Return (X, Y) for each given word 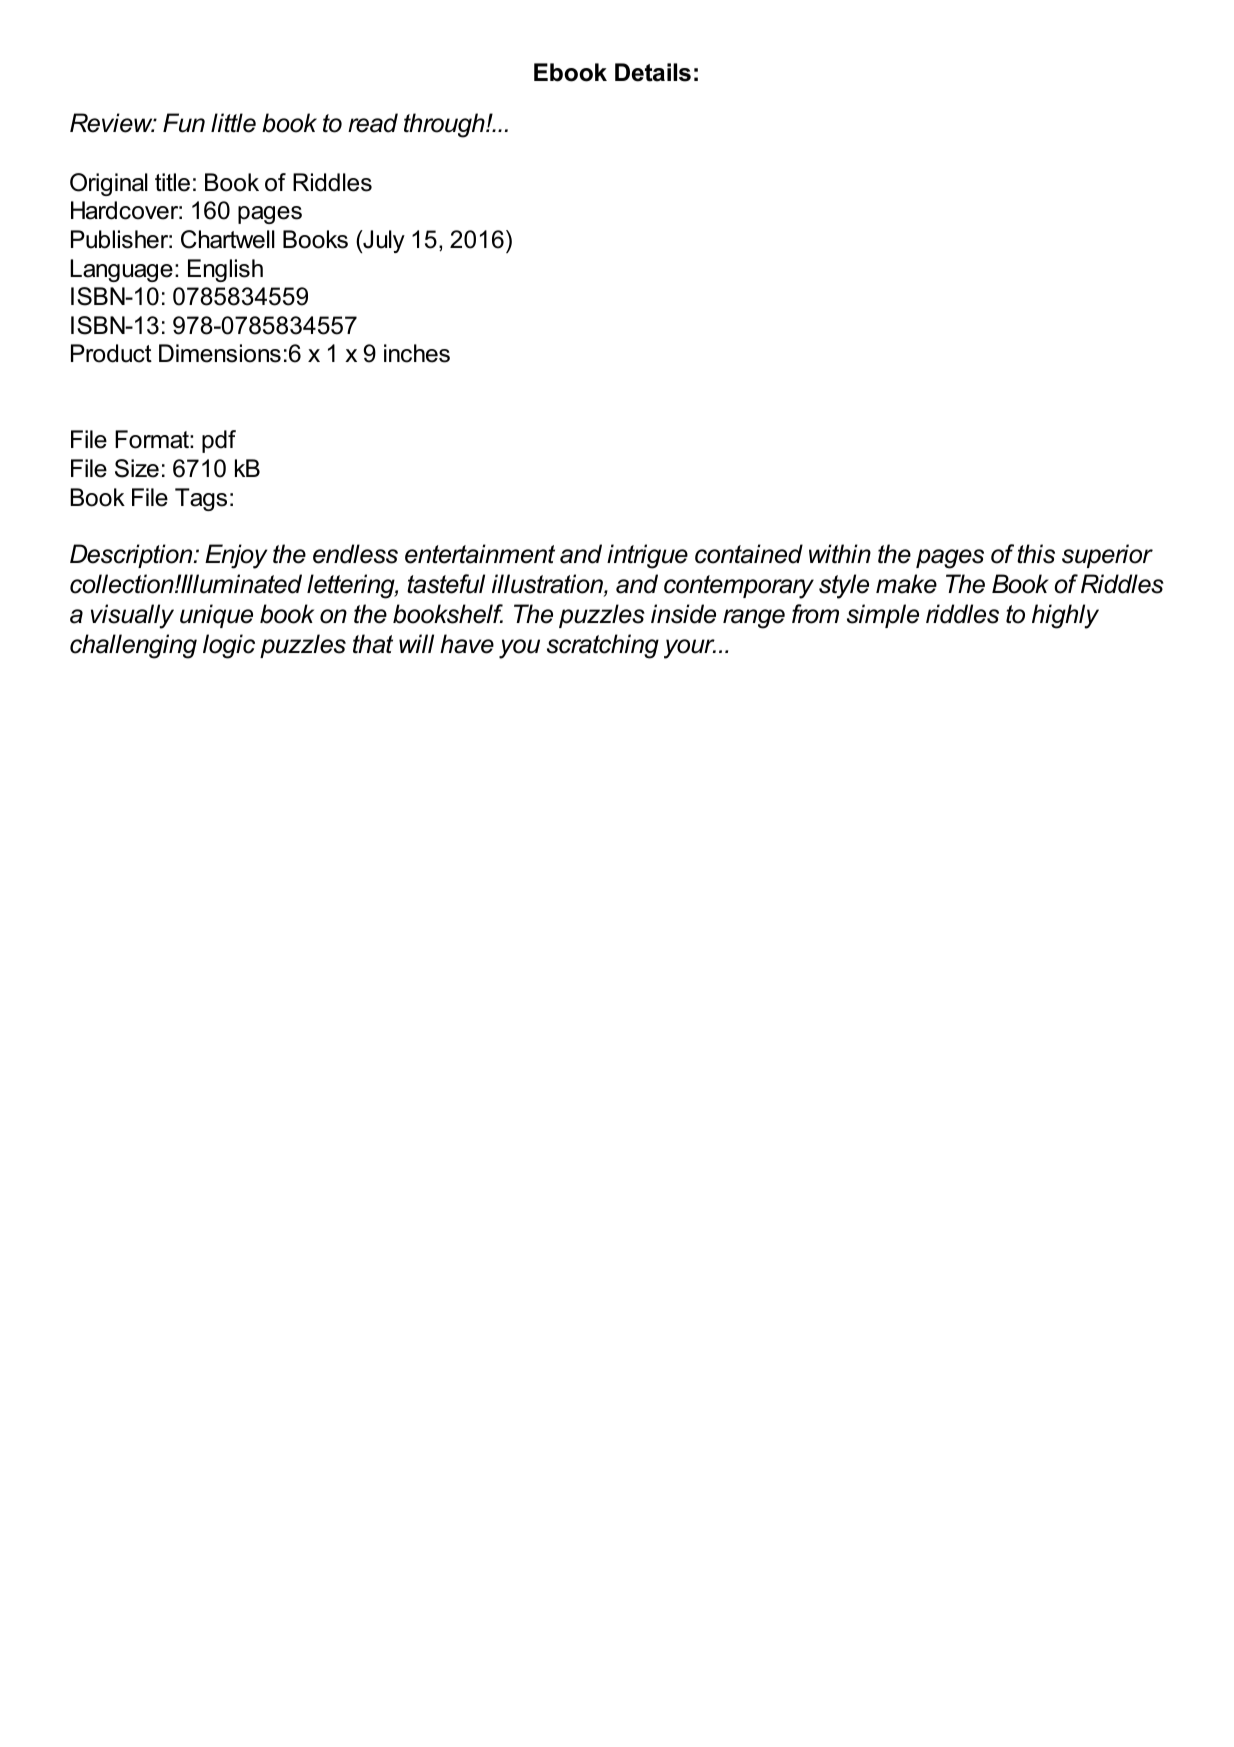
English (225, 270)
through (445, 125)
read (373, 123)
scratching (603, 646)
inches (417, 353)
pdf (219, 441)
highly (1065, 616)
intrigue (647, 556)
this (1036, 554)
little (233, 123)
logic (229, 646)
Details (653, 72)
